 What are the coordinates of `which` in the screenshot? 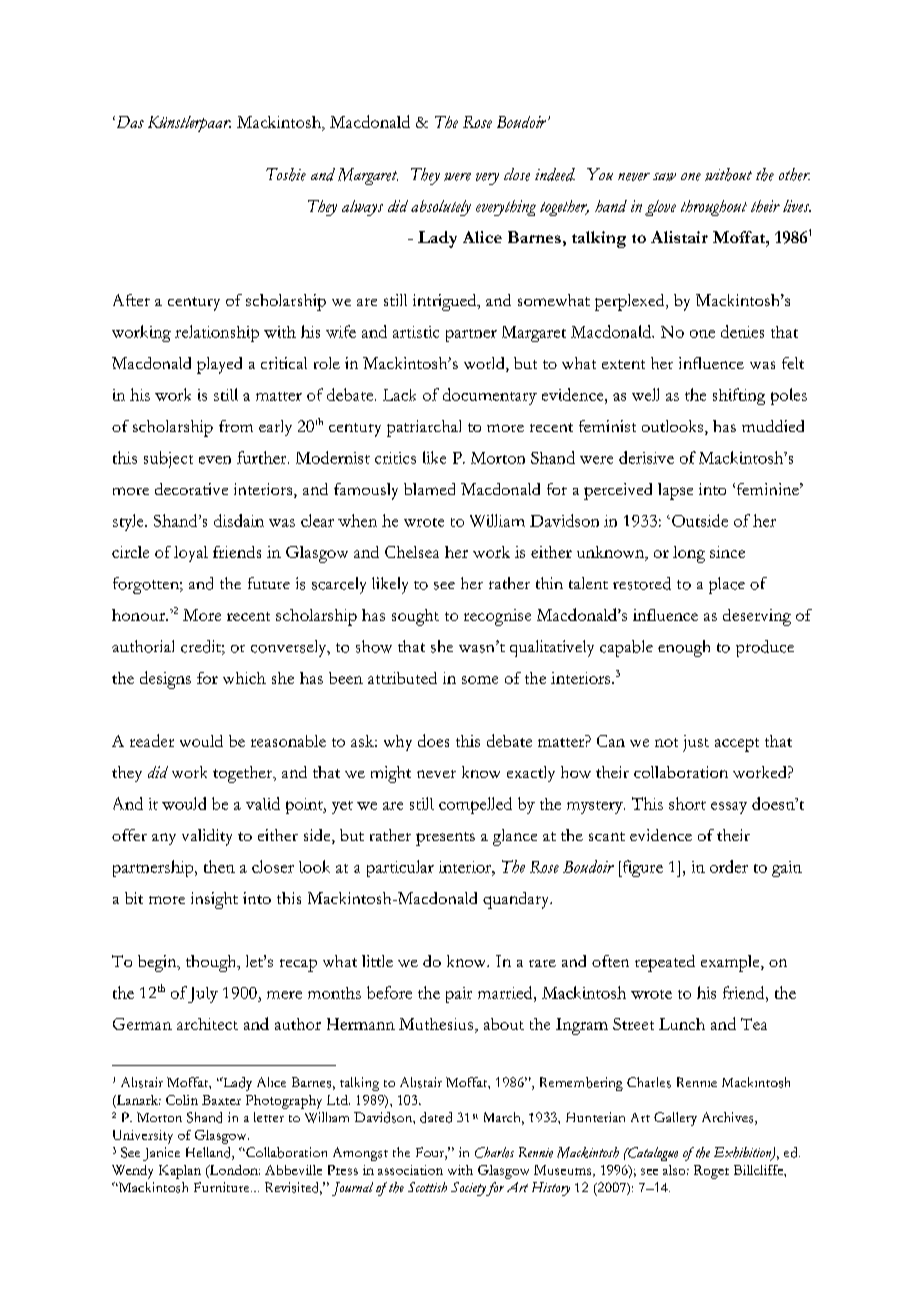 It's located at (244, 678).
